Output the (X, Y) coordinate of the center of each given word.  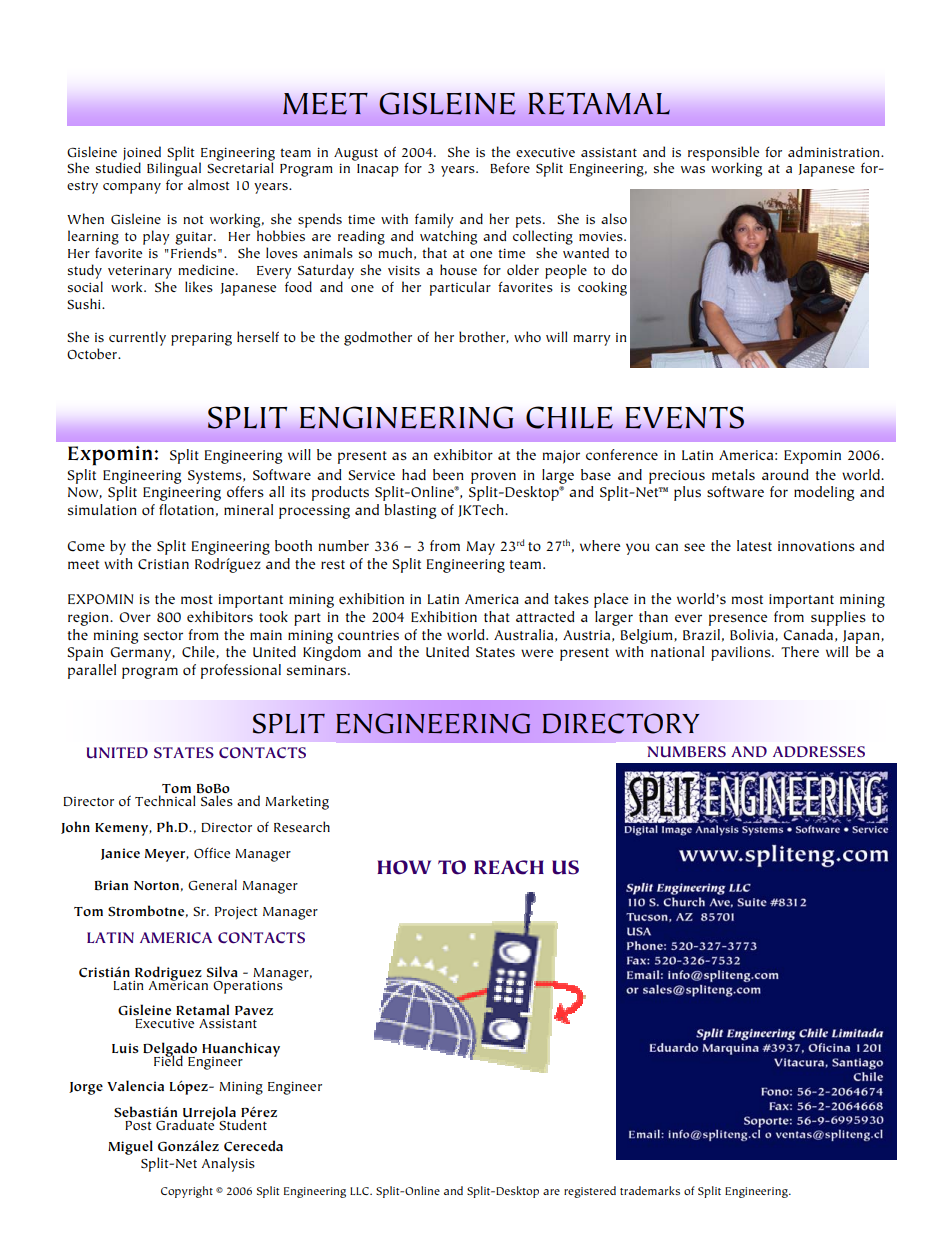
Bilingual (174, 169)
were (537, 653)
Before (510, 167)
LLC (360, 1191)
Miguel (130, 1147)
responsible (723, 154)
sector (163, 636)
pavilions (742, 653)
